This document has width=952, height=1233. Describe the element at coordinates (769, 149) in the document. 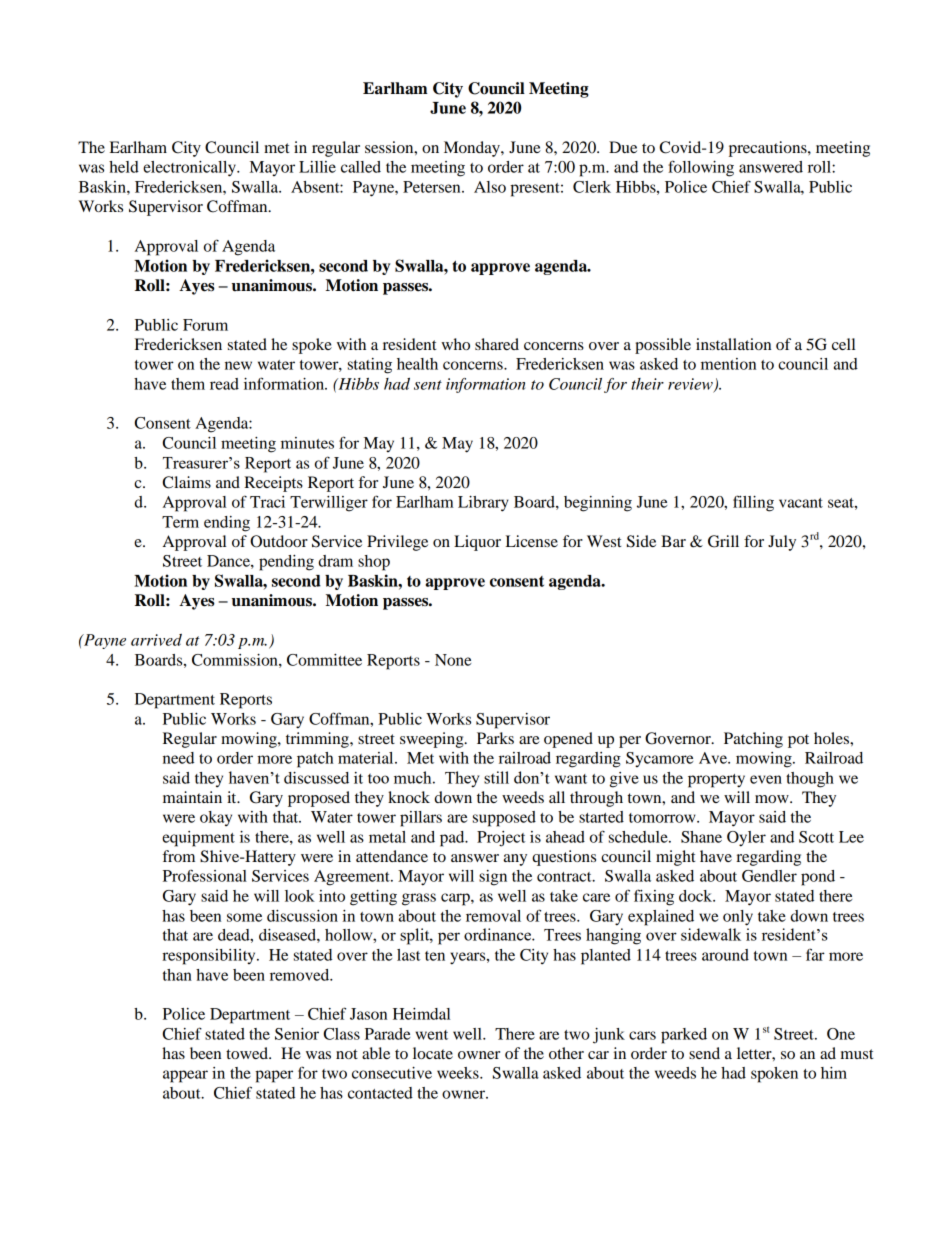

I see `precautions` at that location.
